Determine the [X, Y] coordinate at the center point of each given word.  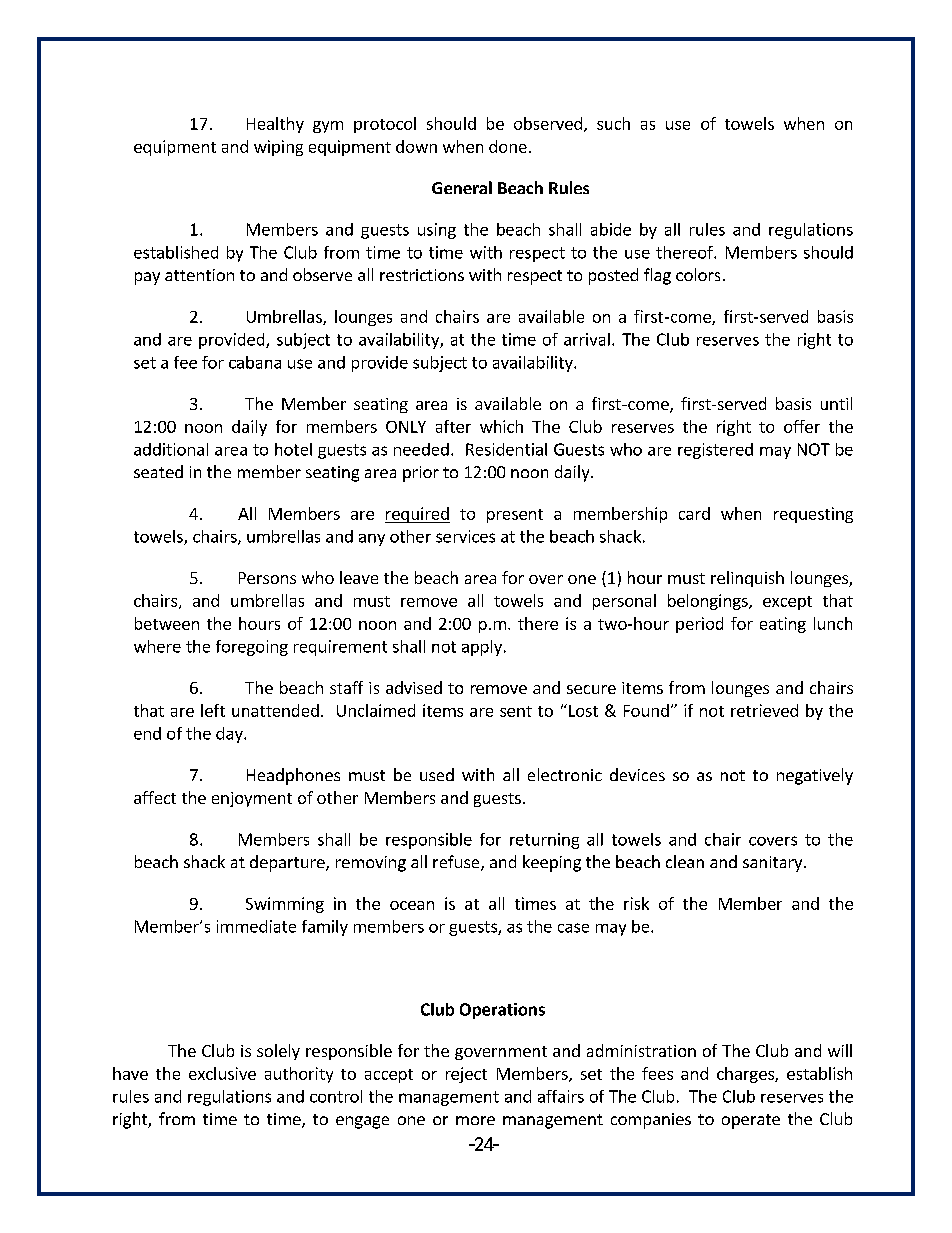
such [613, 123]
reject [466, 1075]
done [508, 146]
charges [746, 1075]
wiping [278, 148]
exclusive [222, 1073]
